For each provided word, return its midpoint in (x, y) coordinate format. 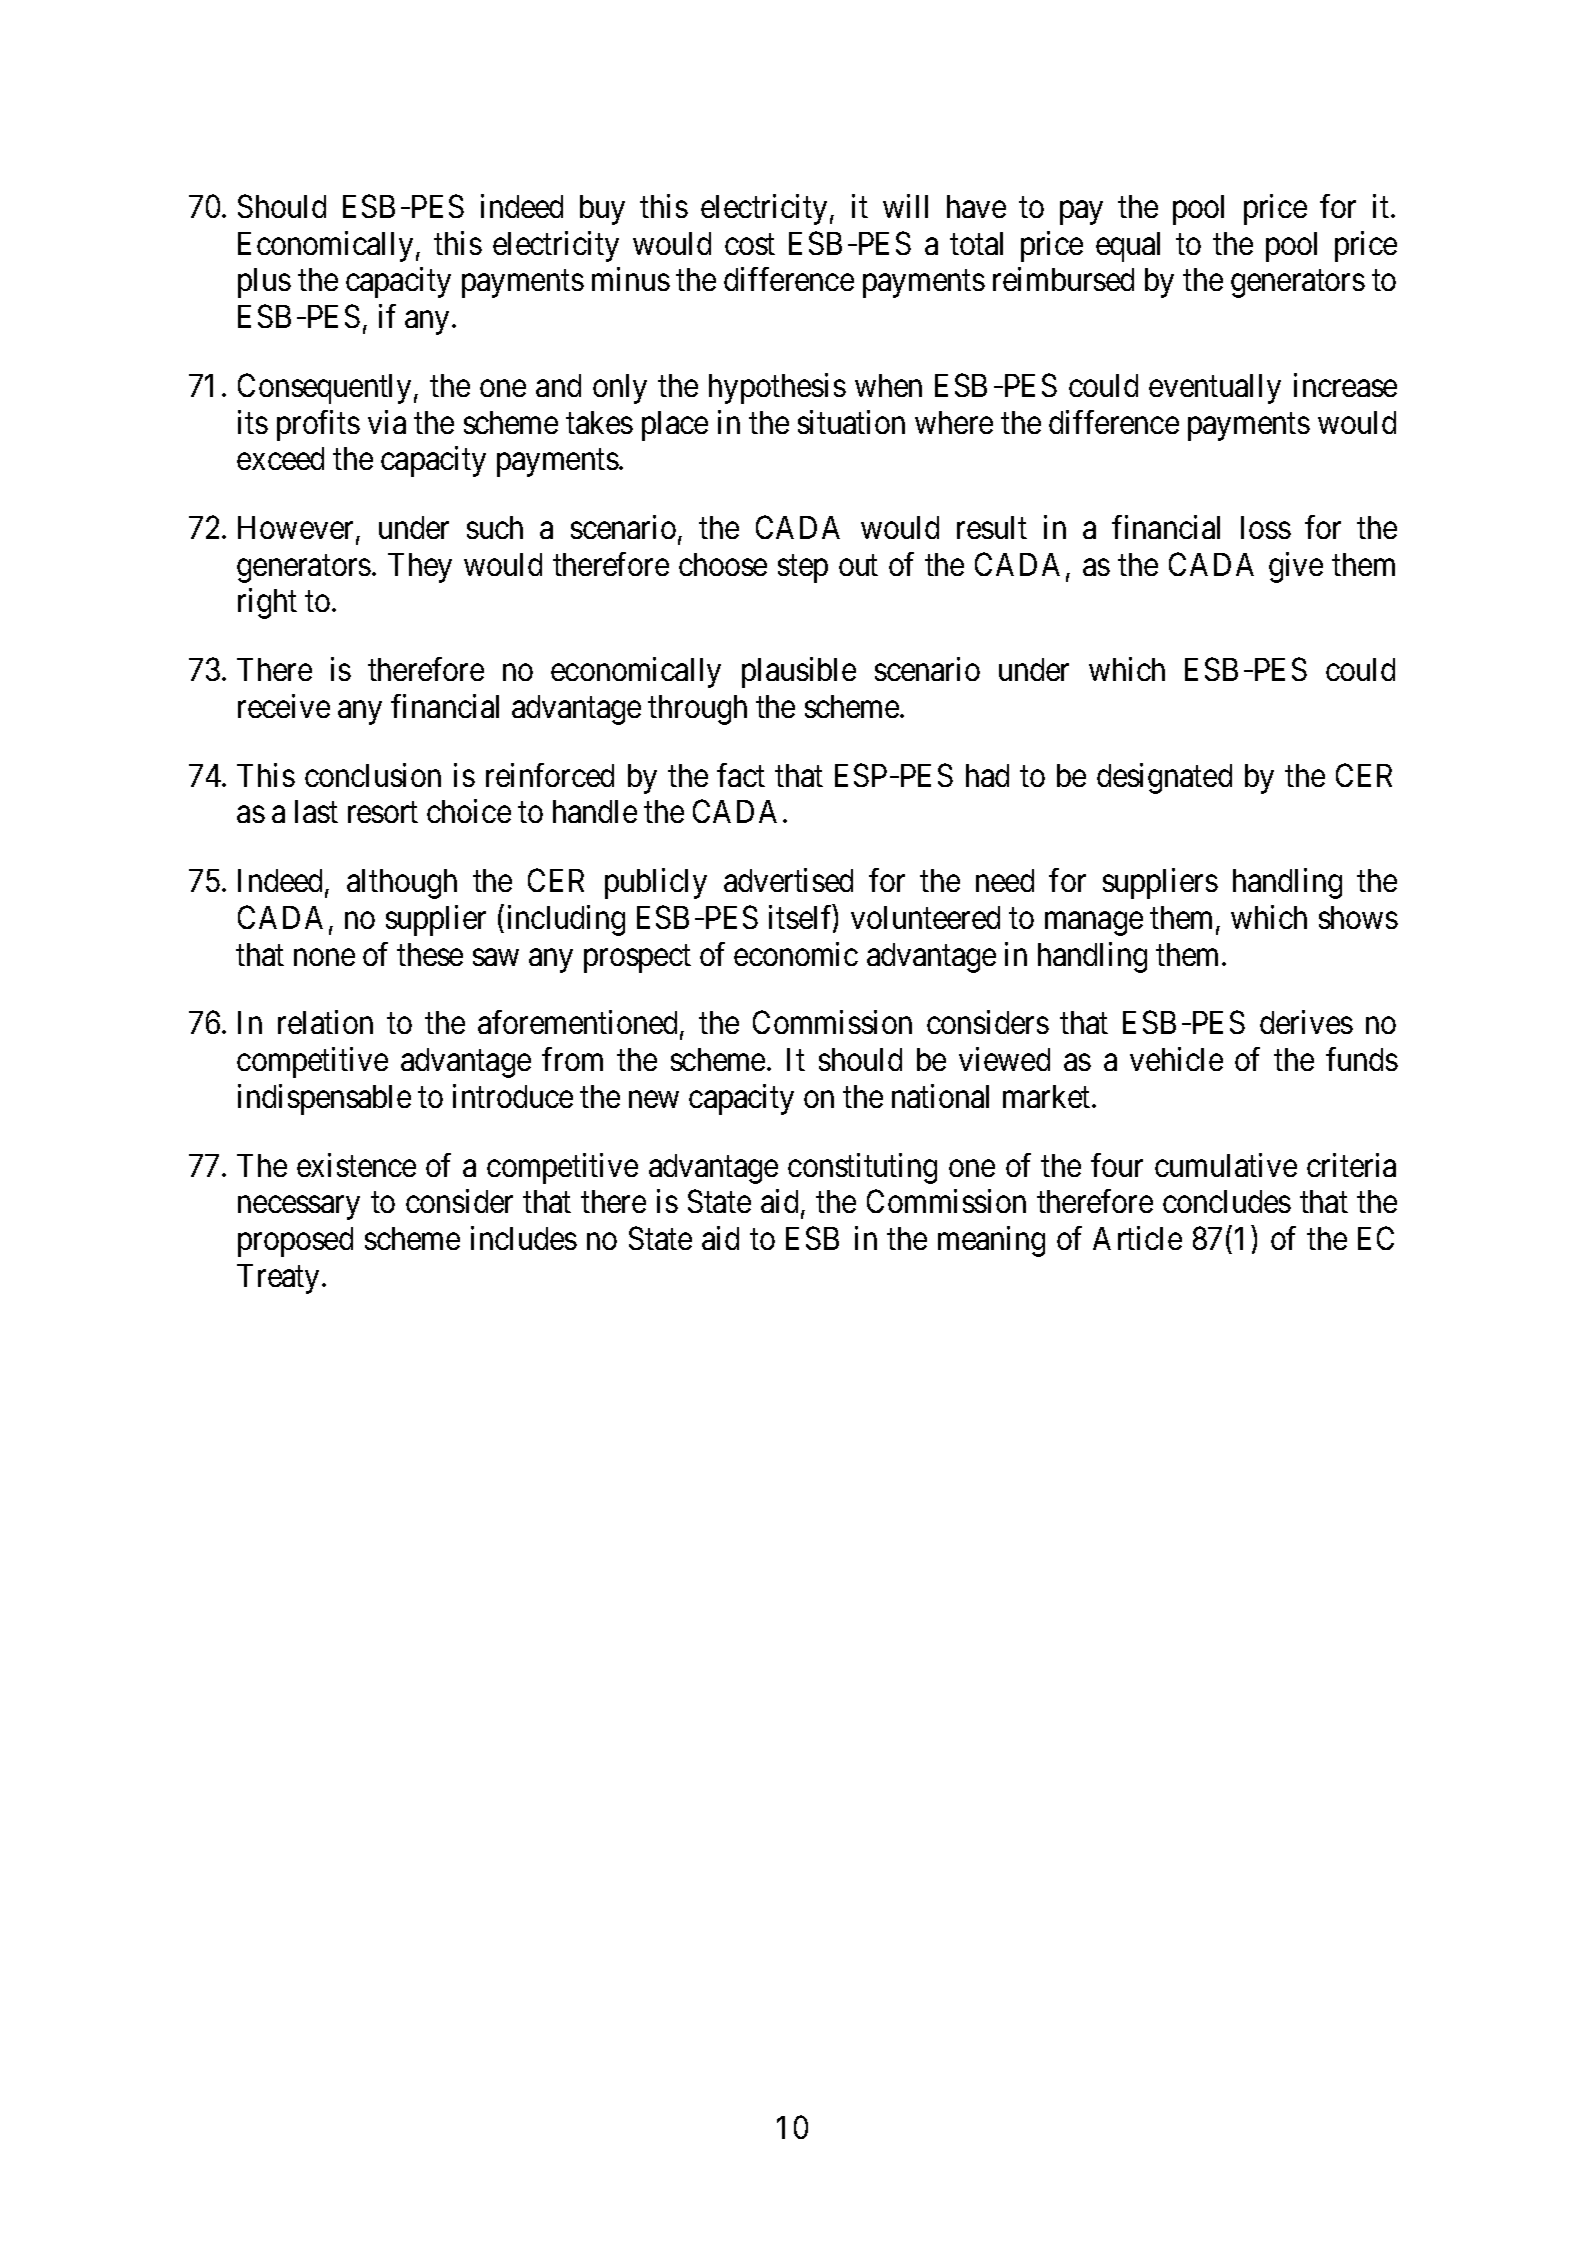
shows (1358, 917)
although (402, 884)
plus (264, 283)
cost (750, 244)
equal (1128, 247)
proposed (295, 1242)
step (803, 569)
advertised (788, 880)
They (420, 568)
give (1296, 567)
